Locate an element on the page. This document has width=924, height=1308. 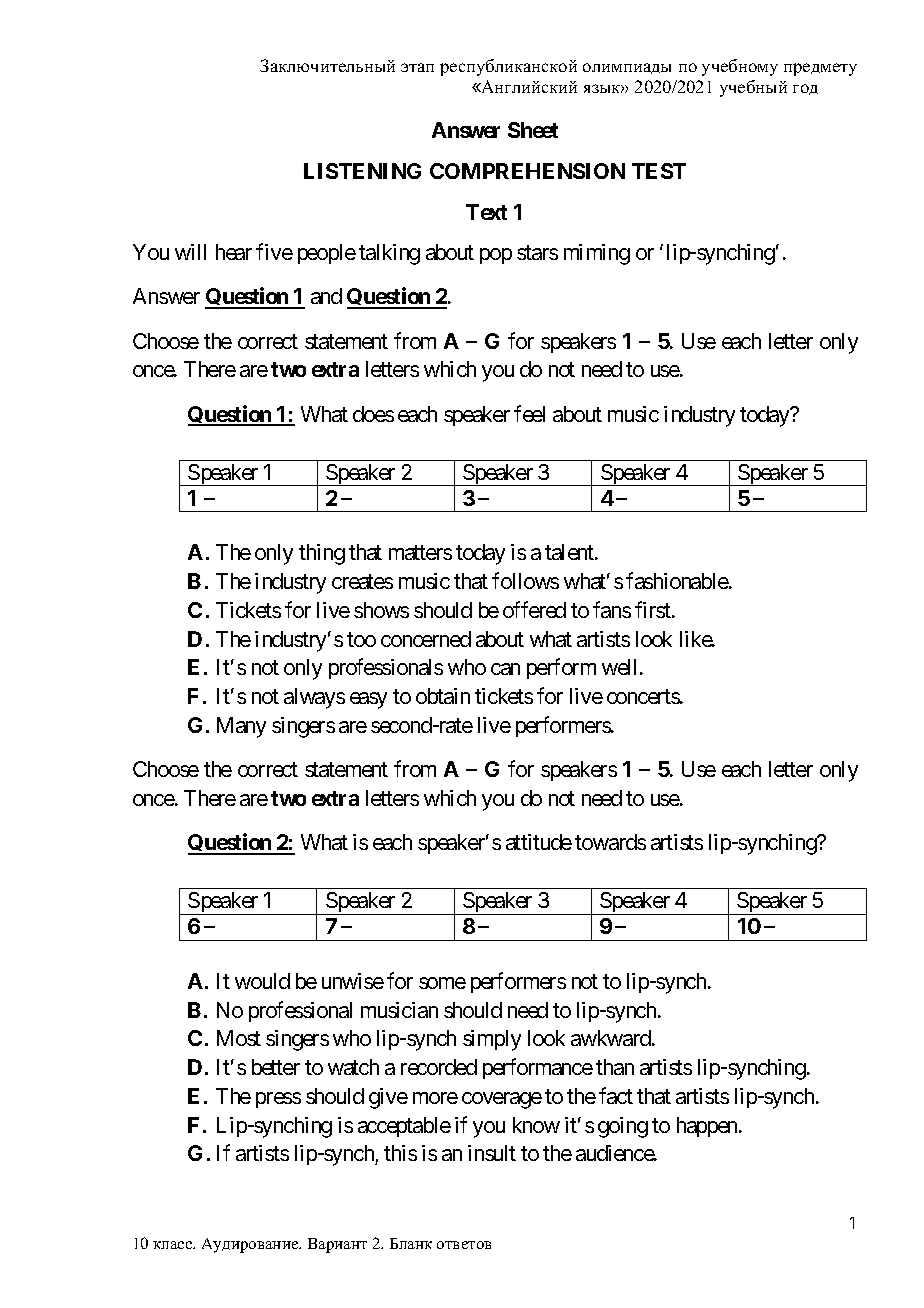
TEST is located at coordinates (659, 171).
